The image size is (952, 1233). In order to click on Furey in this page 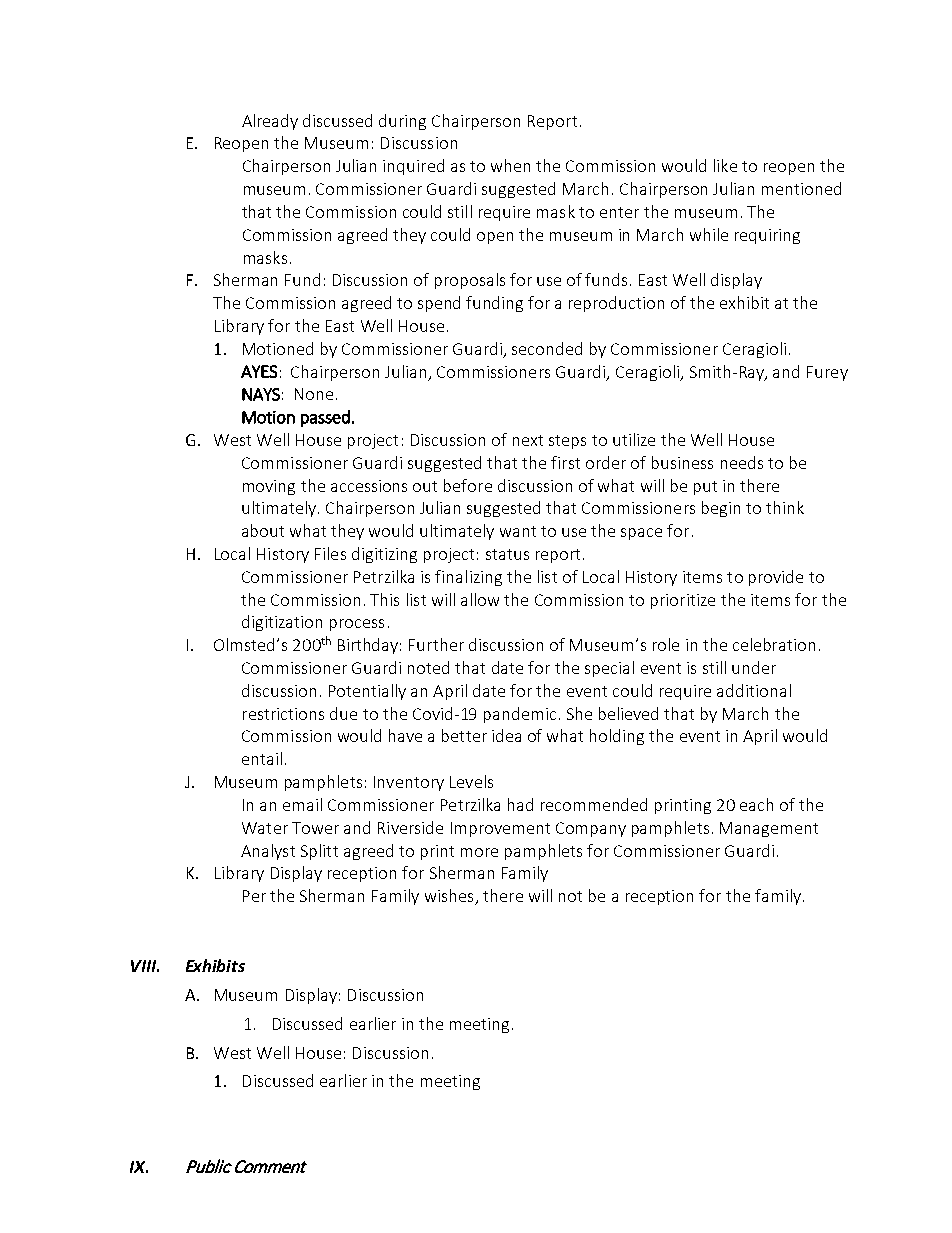, I will do `click(827, 373)`.
